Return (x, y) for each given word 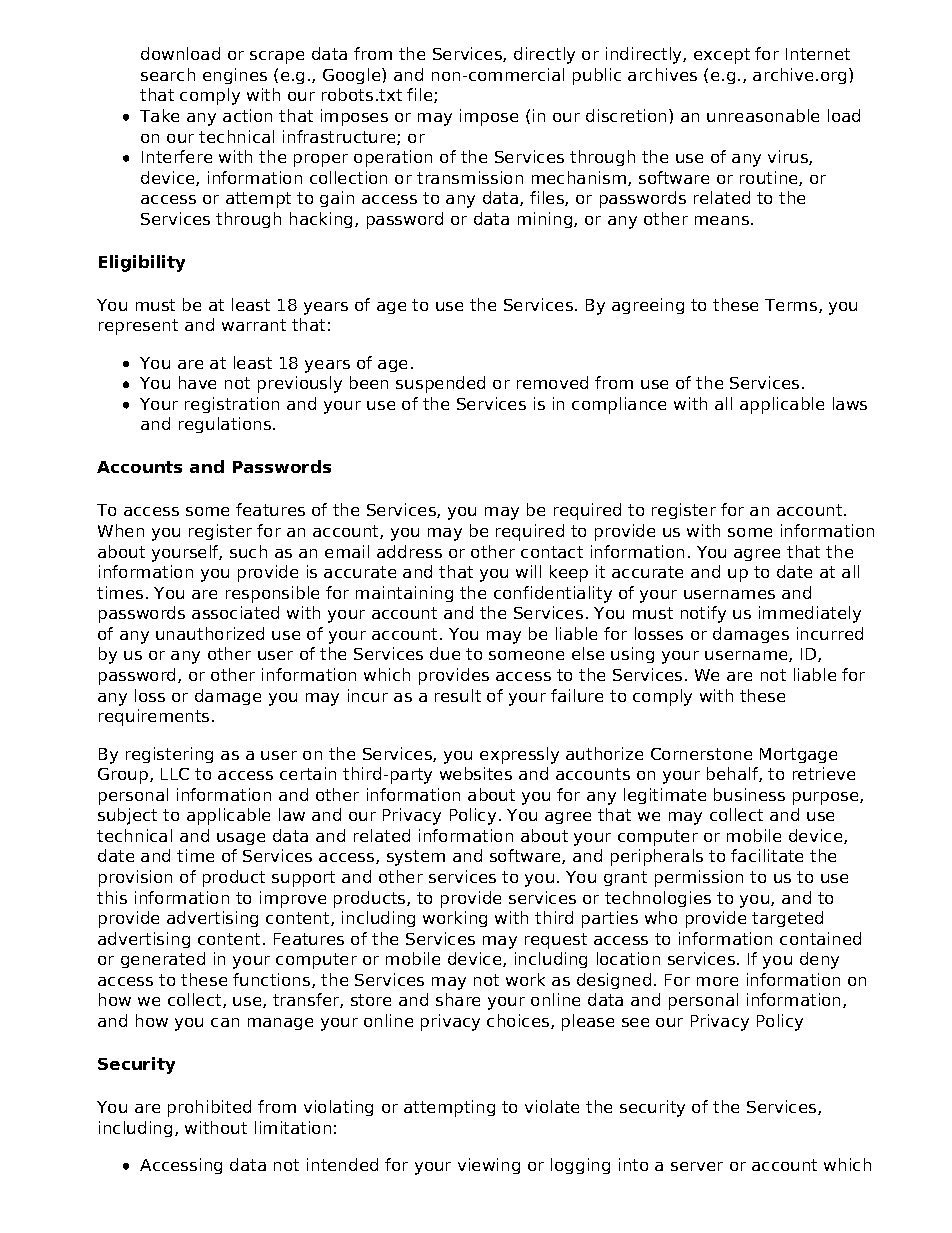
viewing (489, 1166)
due (445, 653)
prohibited (209, 1108)
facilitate (767, 855)
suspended (440, 384)
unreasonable (763, 115)
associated (235, 612)
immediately (810, 614)
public (597, 76)
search (168, 74)
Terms (791, 305)
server (697, 1166)
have (197, 382)
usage (241, 839)
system (416, 858)
